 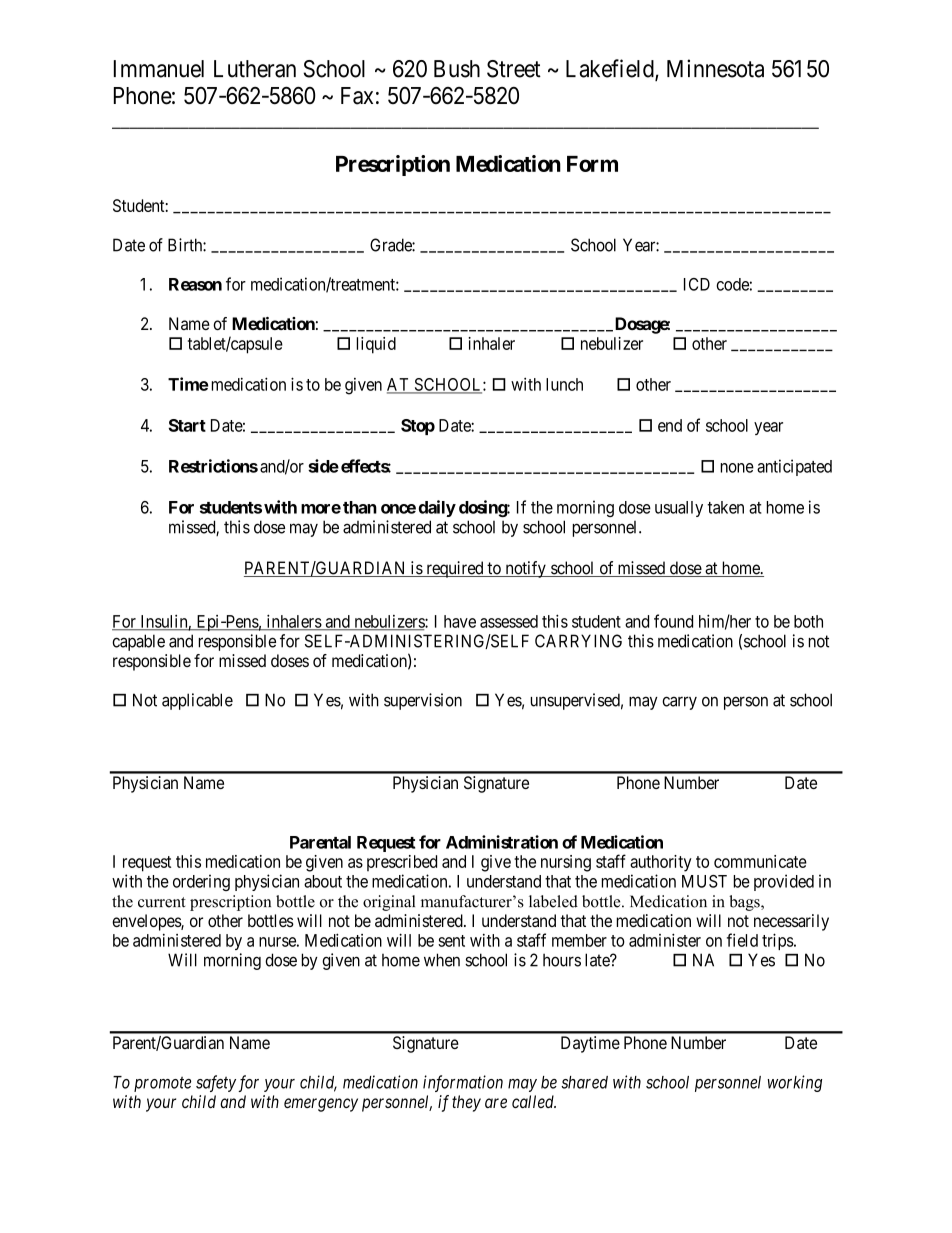 I want to click on none, so click(x=737, y=468).
